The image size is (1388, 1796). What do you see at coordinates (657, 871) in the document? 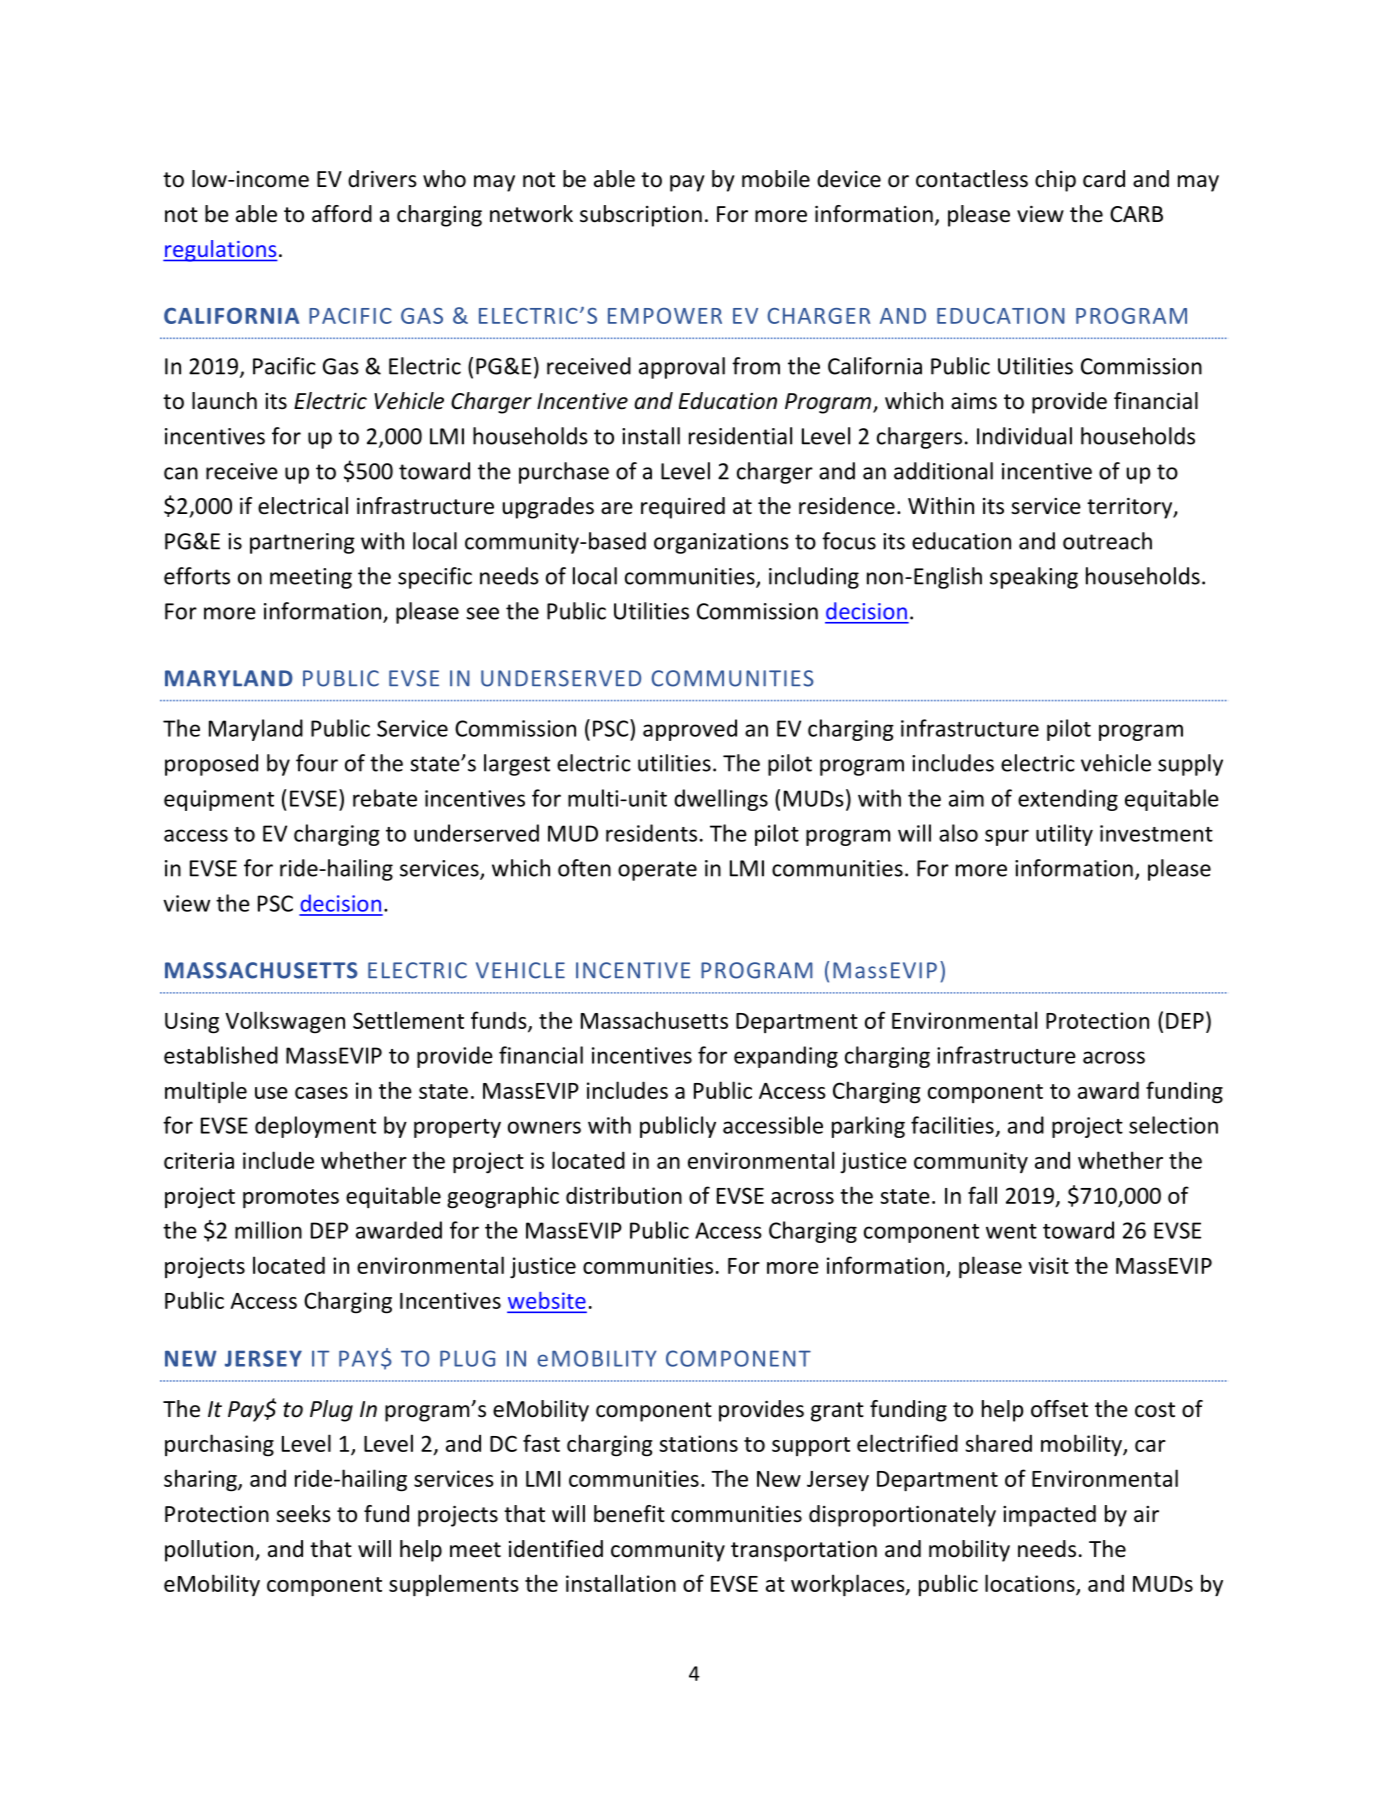
I see `operate` at bounding box center [657, 871].
